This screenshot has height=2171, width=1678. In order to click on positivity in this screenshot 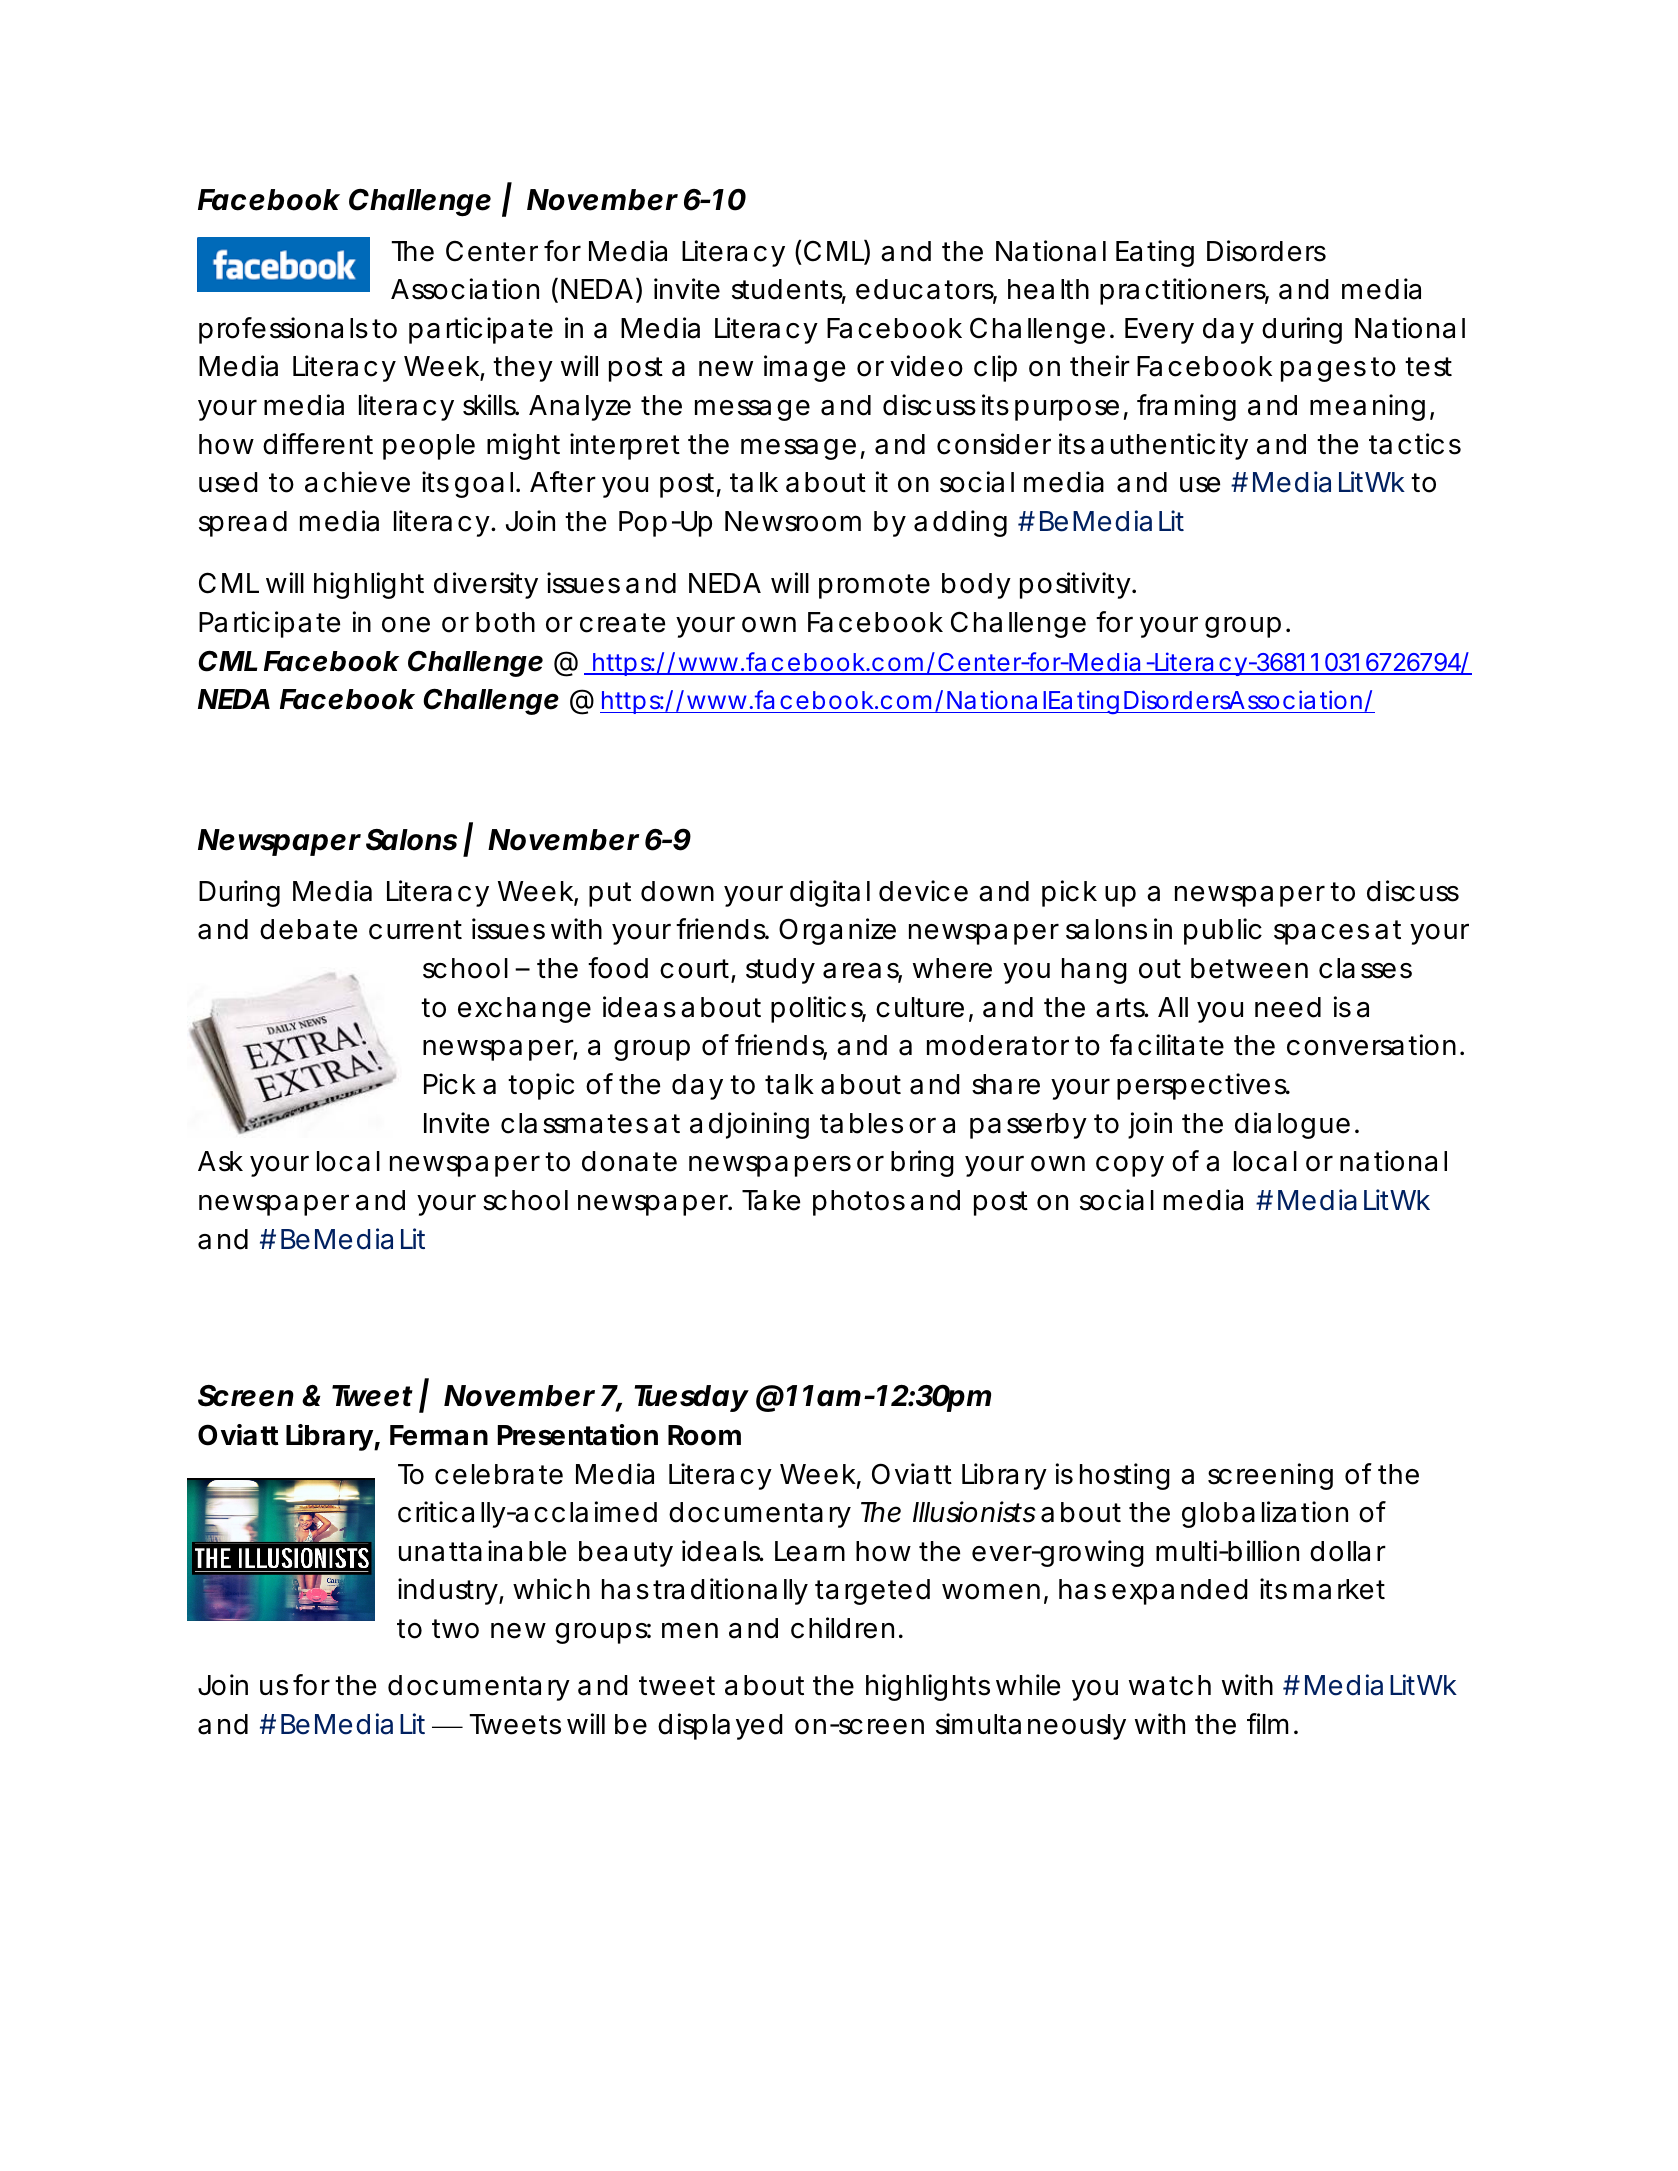, I will do `click(1075, 585)`.
